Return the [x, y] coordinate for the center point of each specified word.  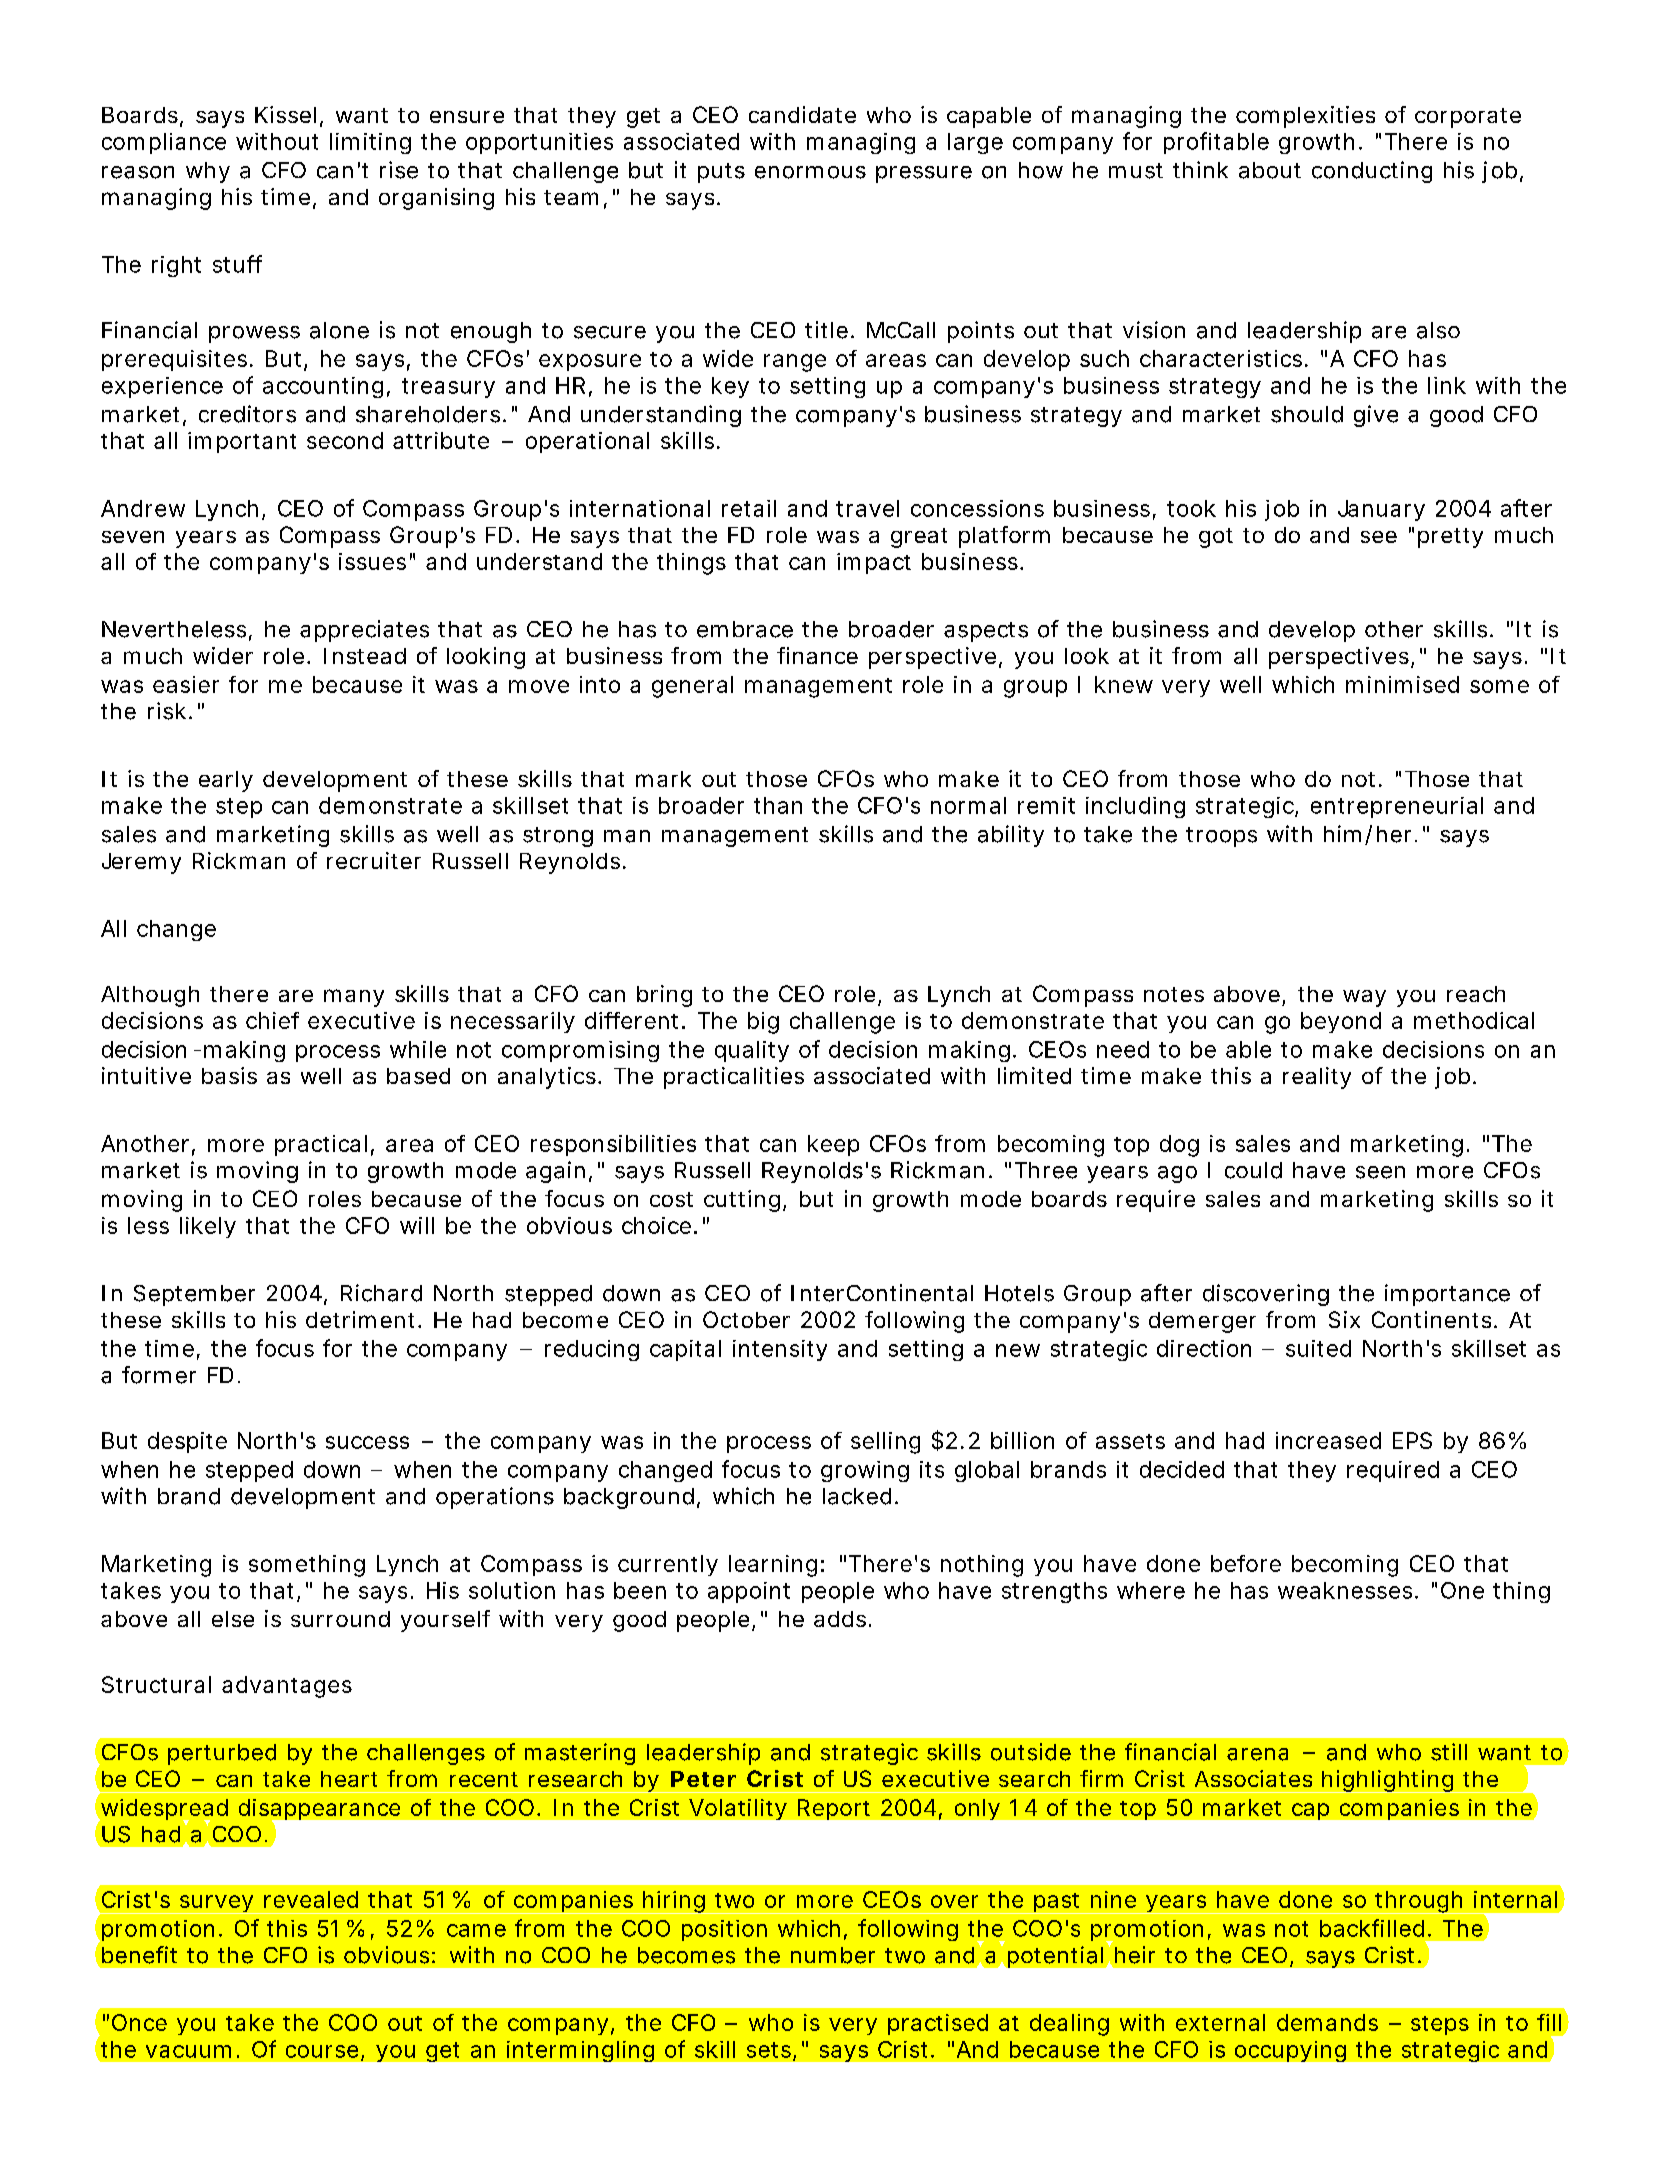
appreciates [364, 631]
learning [773, 1566]
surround [340, 1619]
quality [752, 1051]
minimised [1402, 684]
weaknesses [1345, 1590]
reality [1317, 1078]
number [833, 1955]
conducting [1372, 172]
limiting [370, 143]
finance [817, 655]
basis [229, 1075]
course [322, 2051]
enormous [810, 172]
